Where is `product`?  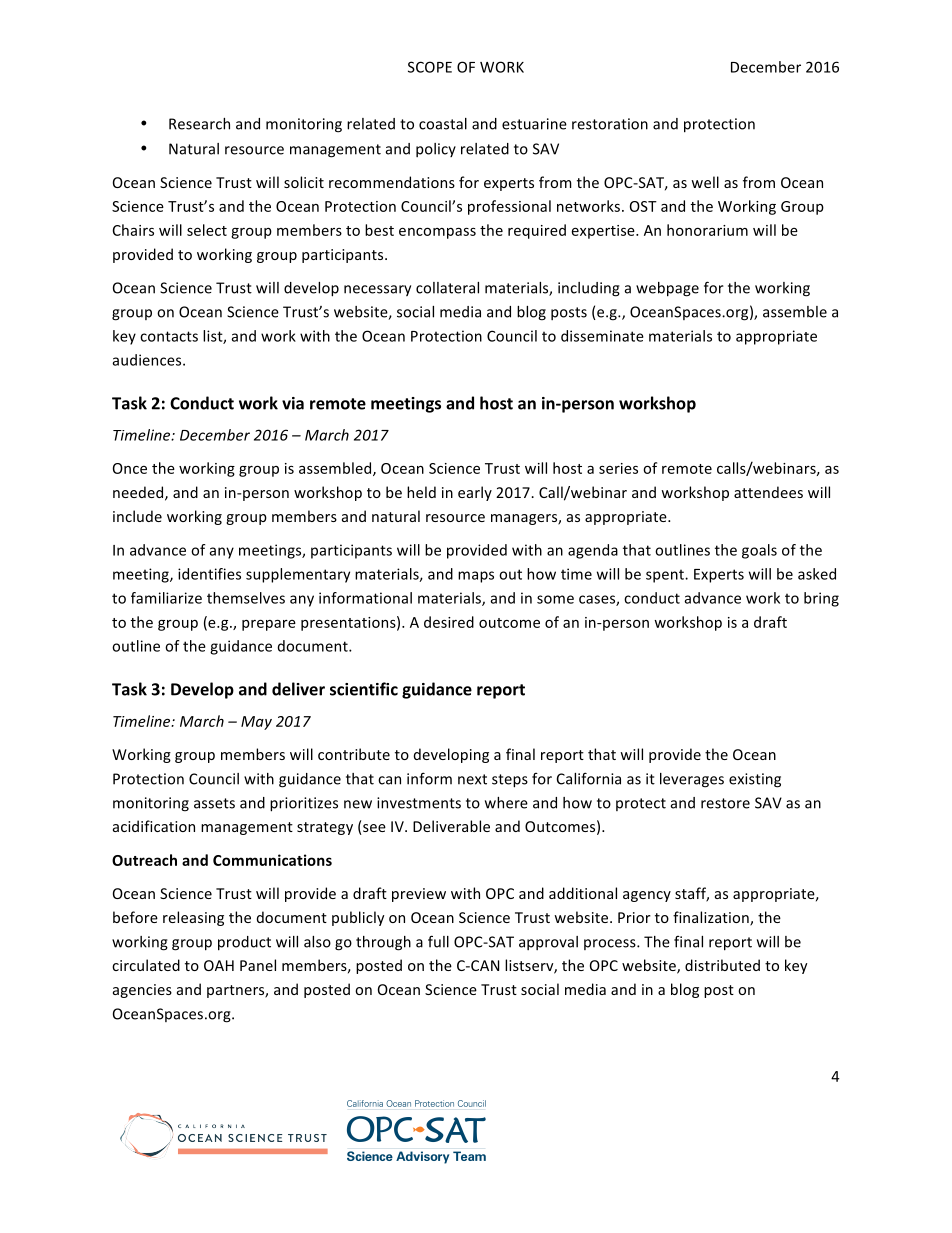 product is located at coordinates (244, 943).
